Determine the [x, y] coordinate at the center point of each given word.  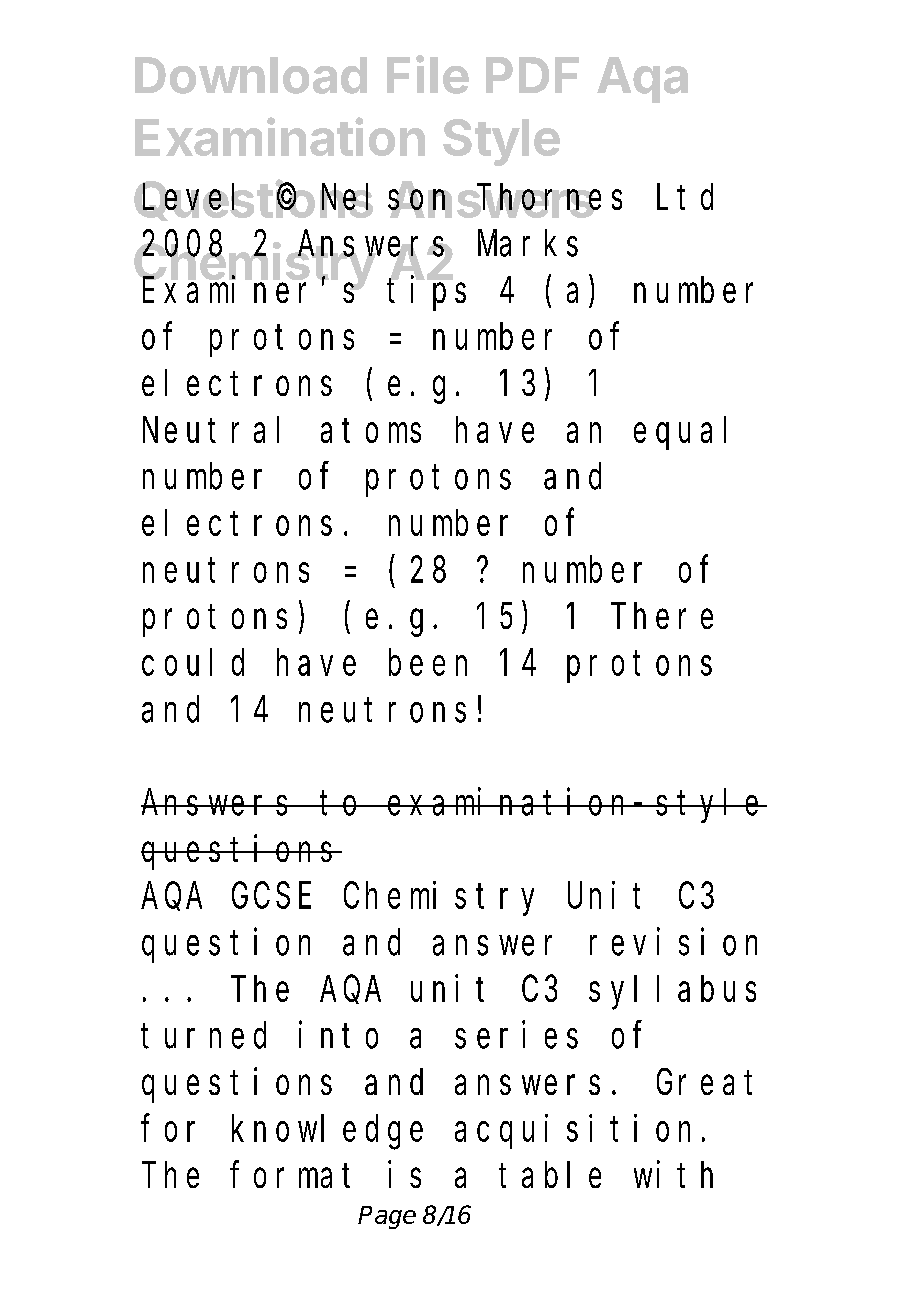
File [428, 74]
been [428, 663]
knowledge [327, 1133]
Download [251, 75]
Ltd [685, 197]
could [193, 663]
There [662, 616]
